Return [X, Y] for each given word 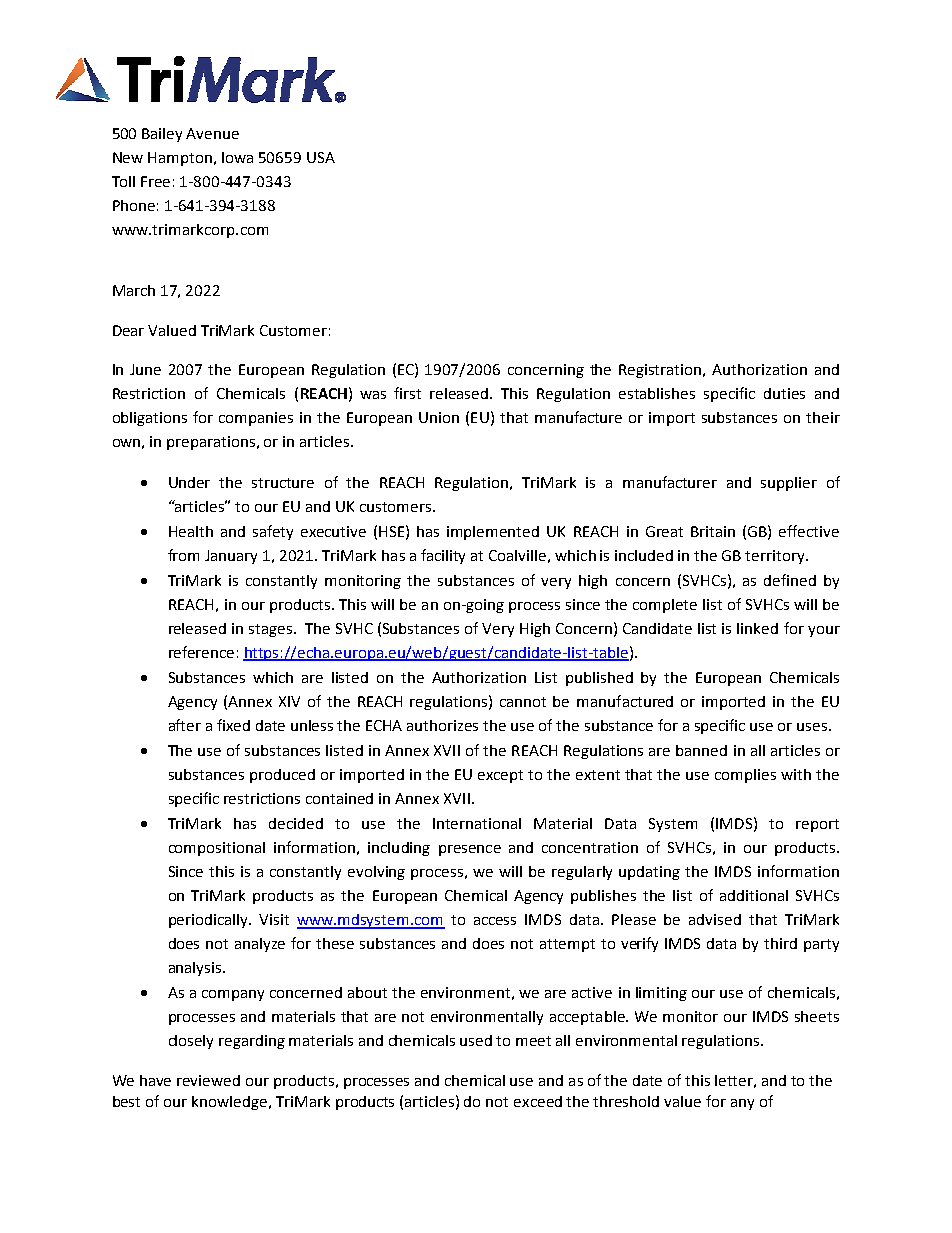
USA [321, 157]
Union [439, 417]
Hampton [180, 159]
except [500, 776]
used [476, 1040]
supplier [789, 484]
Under [189, 482]
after [185, 725]
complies [745, 776]
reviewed [208, 1080]
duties [784, 393]
